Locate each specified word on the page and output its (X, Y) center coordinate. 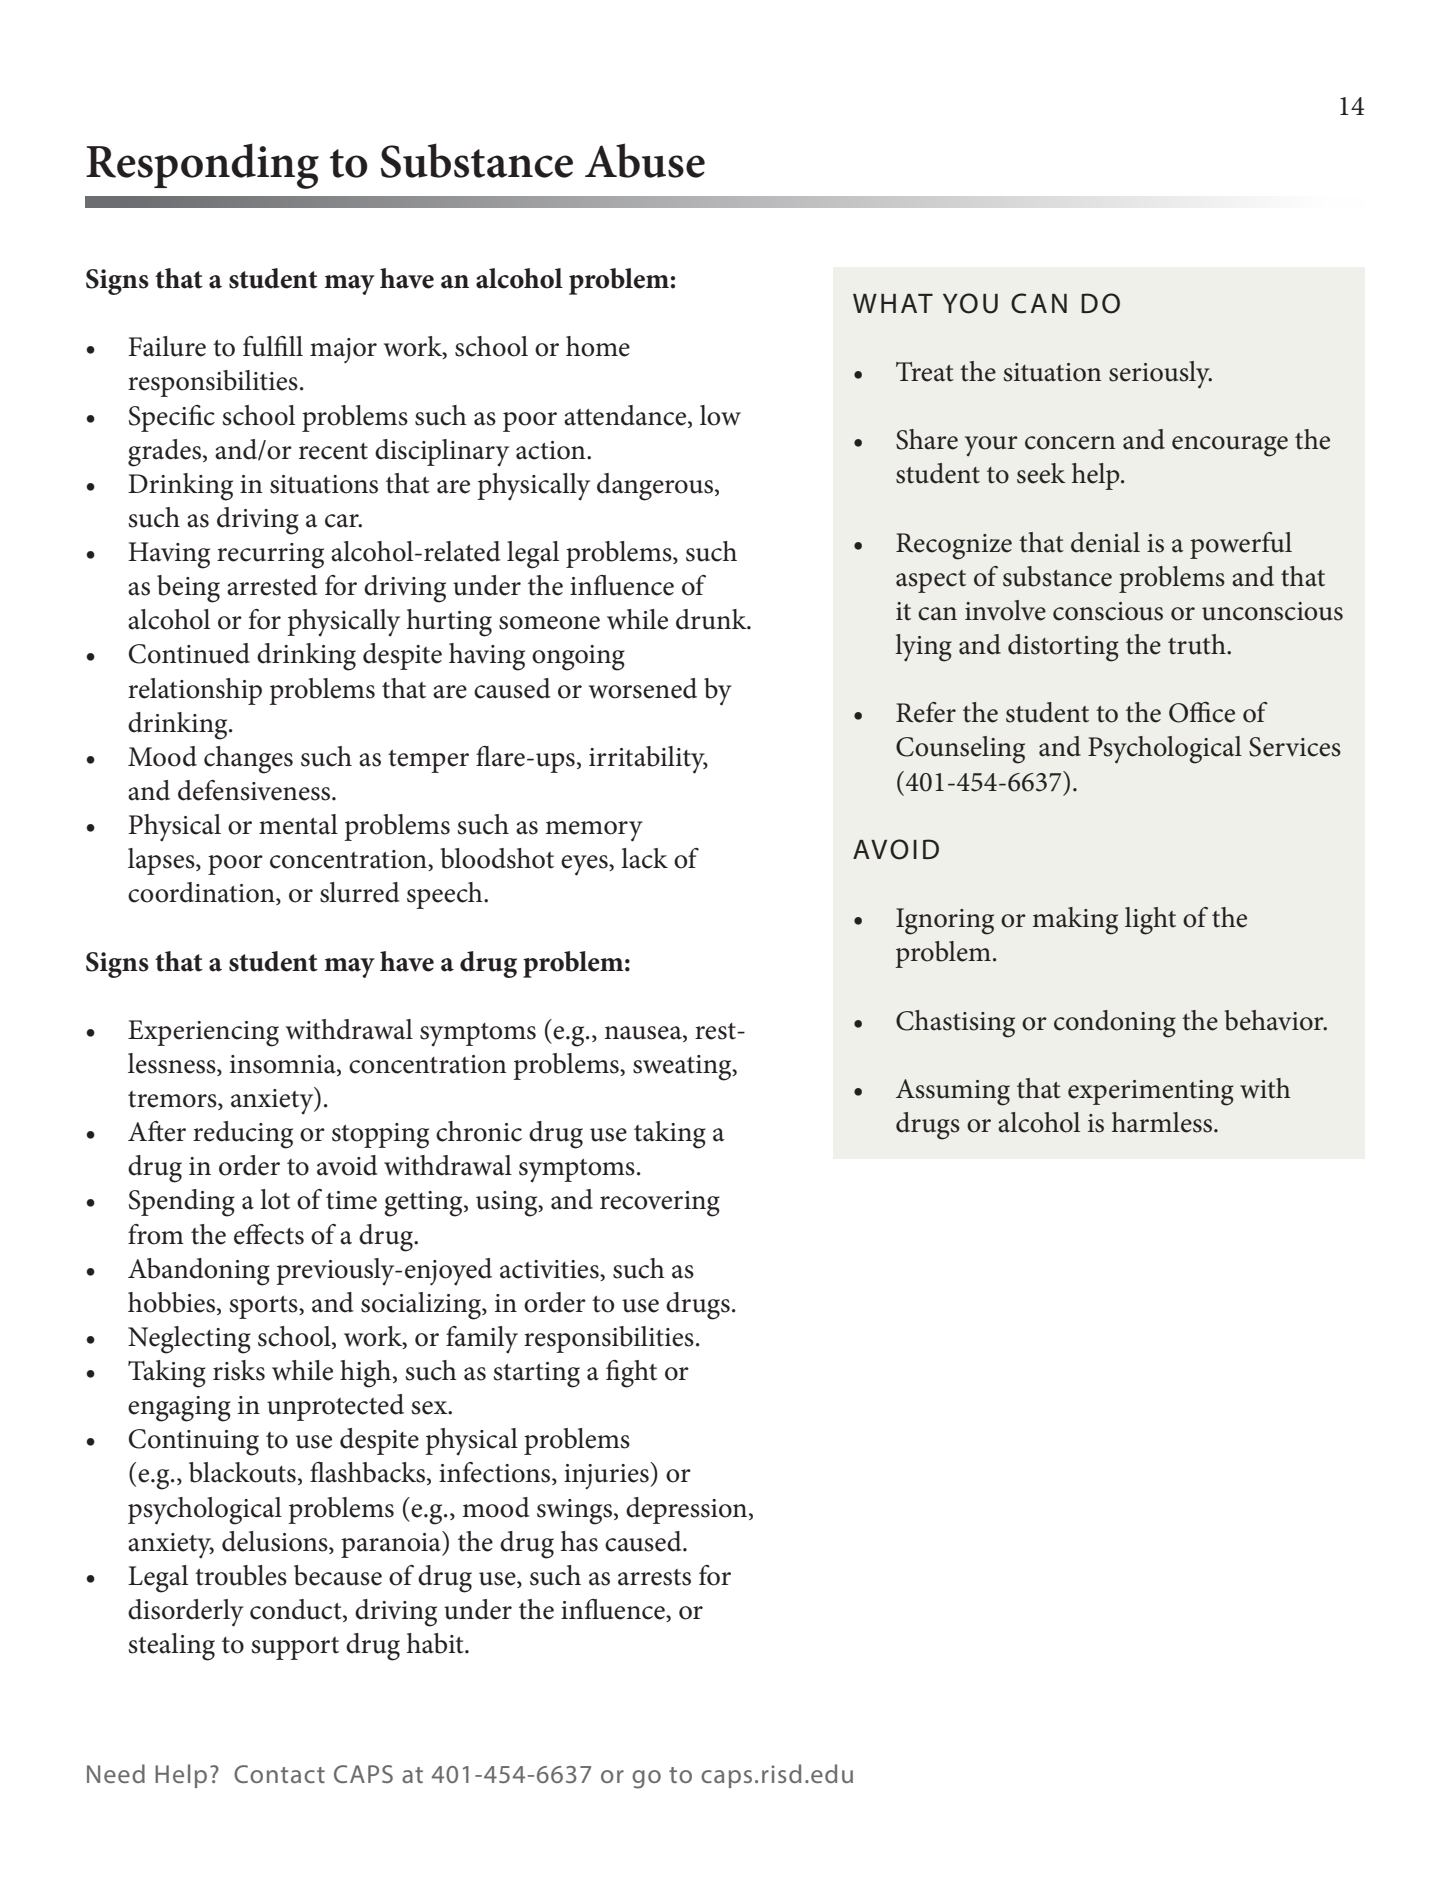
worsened (643, 688)
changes (248, 760)
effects (269, 1234)
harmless (1163, 1122)
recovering (660, 1204)
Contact (279, 1774)
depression (688, 1510)
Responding (202, 166)
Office (1202, 712)
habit (436, 1643)
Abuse (645, 160)
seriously (1160, 375)
